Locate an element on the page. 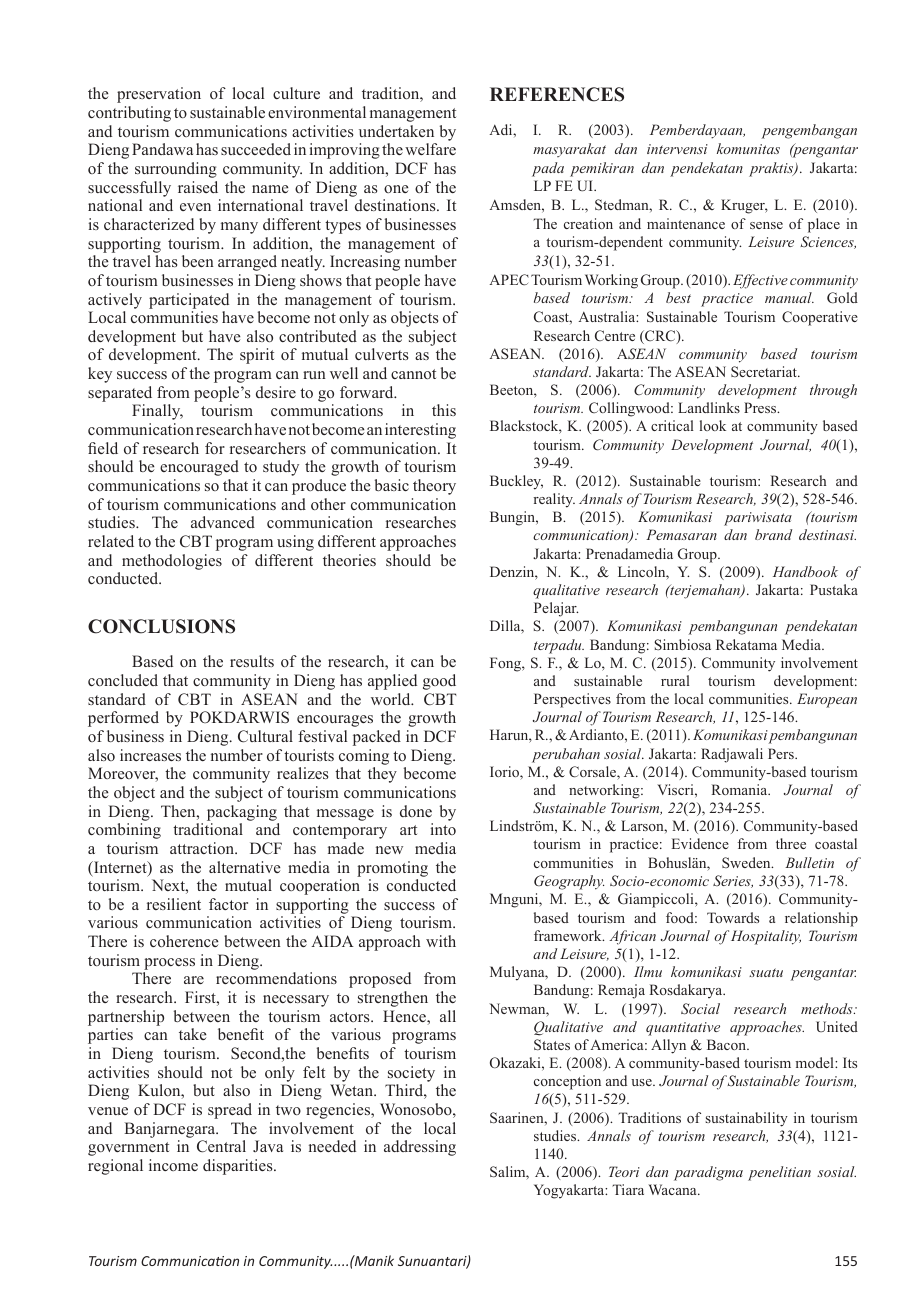 The height and width of the document is (1308, 924). CONCLUSIONS is located at coordinates (161, 626).
